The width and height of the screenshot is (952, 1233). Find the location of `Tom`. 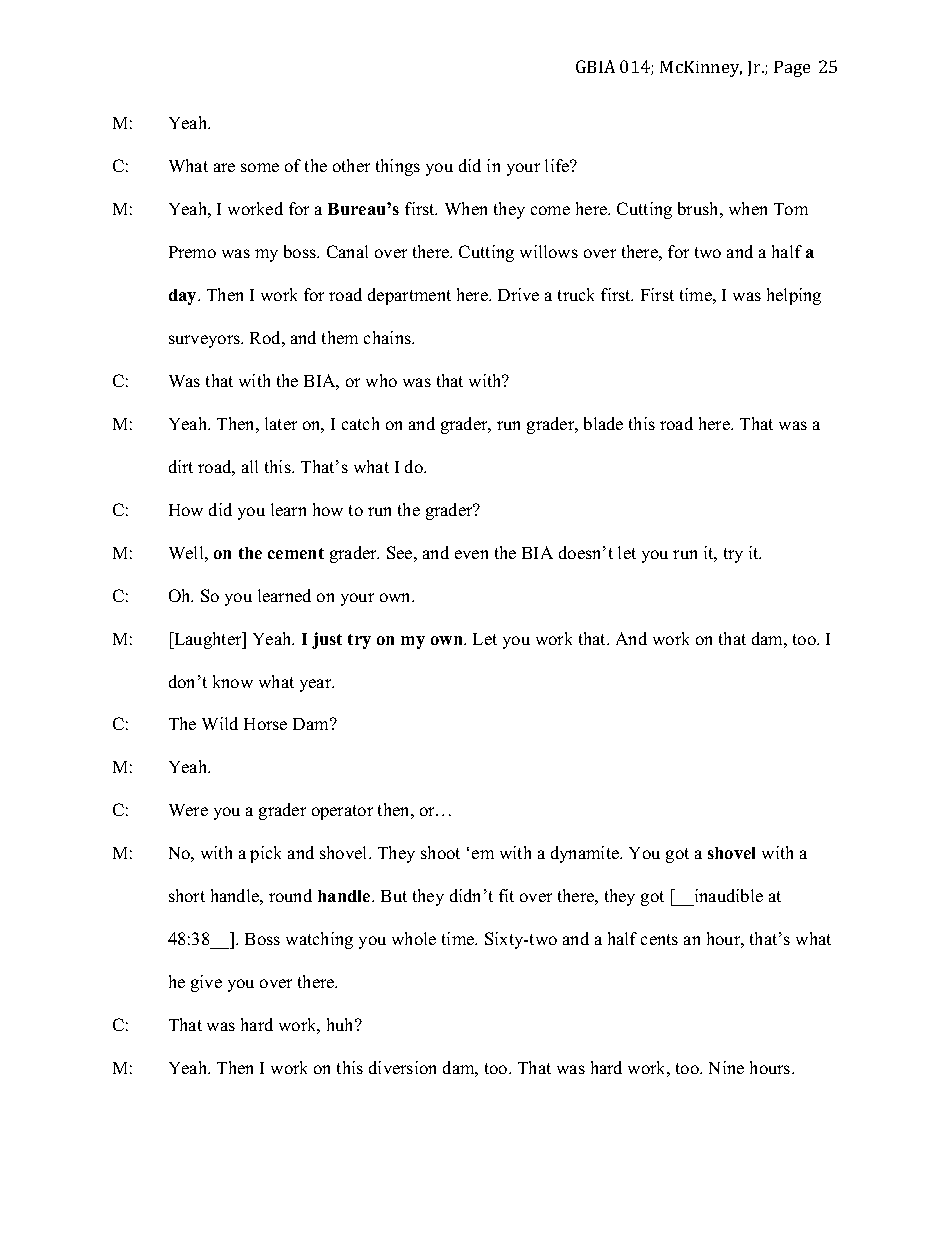

Tom is located at coordinates (791, 209).
